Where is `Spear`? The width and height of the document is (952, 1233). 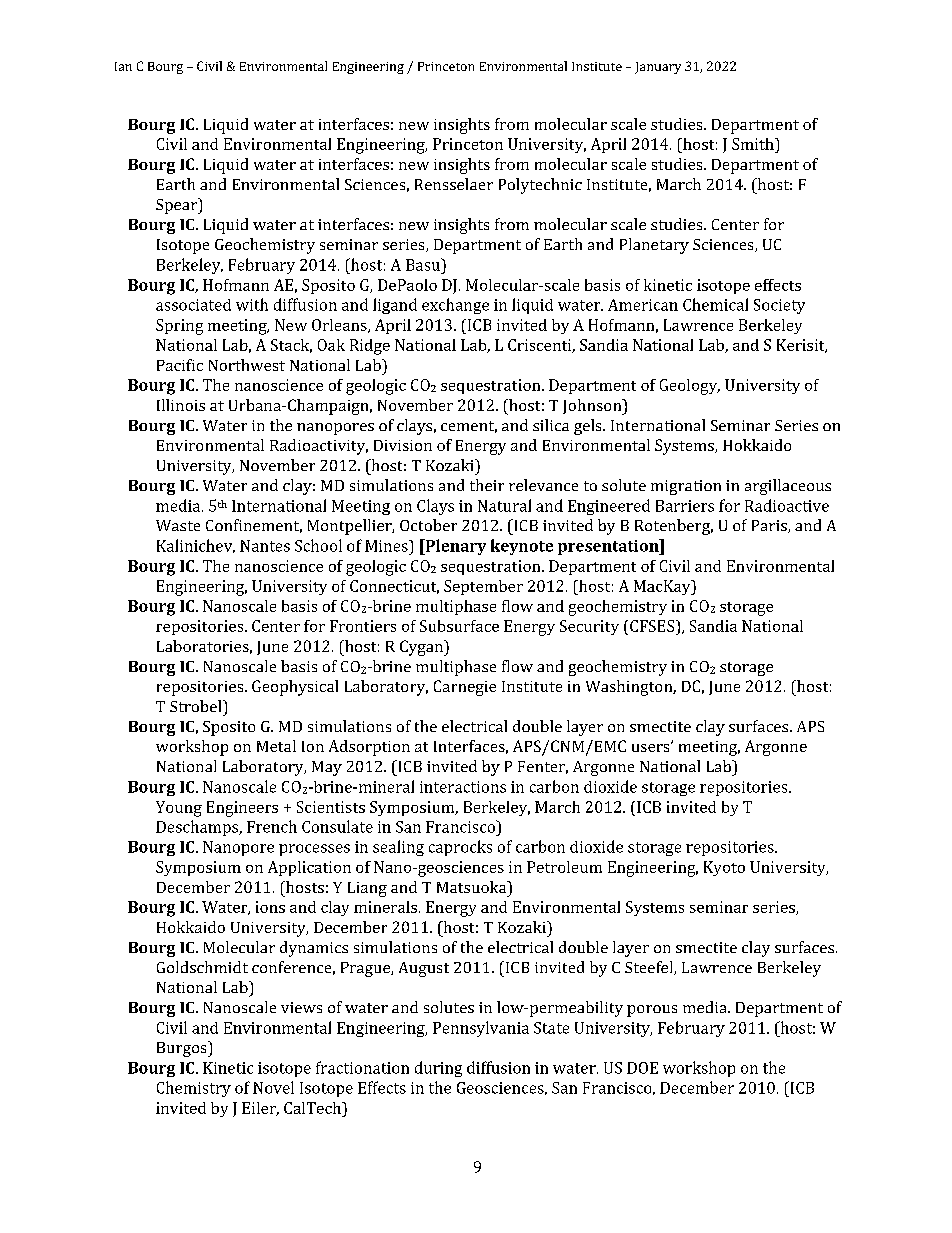
Spear is located at coordinates (177, 206).
